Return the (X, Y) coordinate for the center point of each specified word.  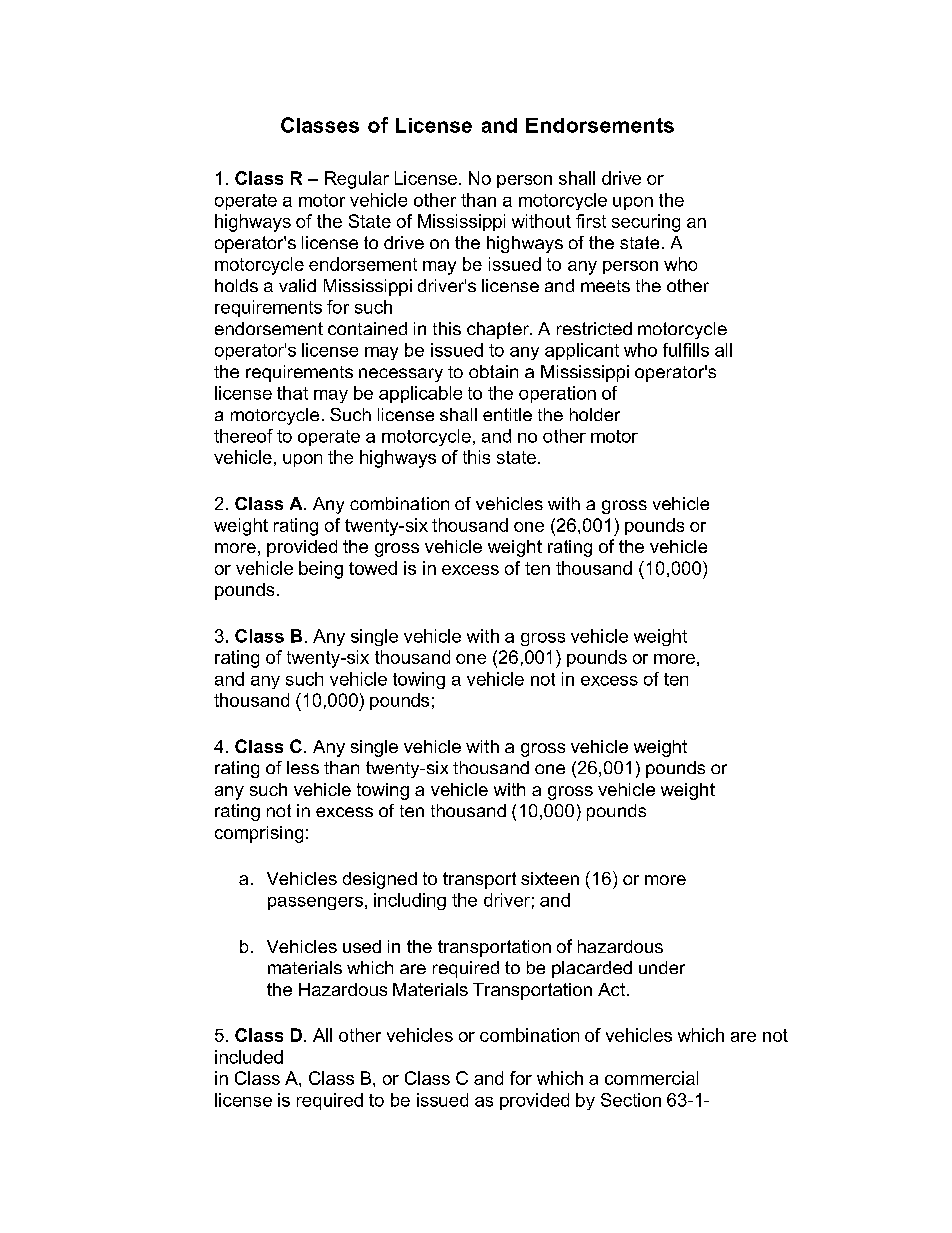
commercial (651, 1078)
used (362, 946)
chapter (499, 330)
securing (646, 223)
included (249, 1057)
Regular (357, 180)
